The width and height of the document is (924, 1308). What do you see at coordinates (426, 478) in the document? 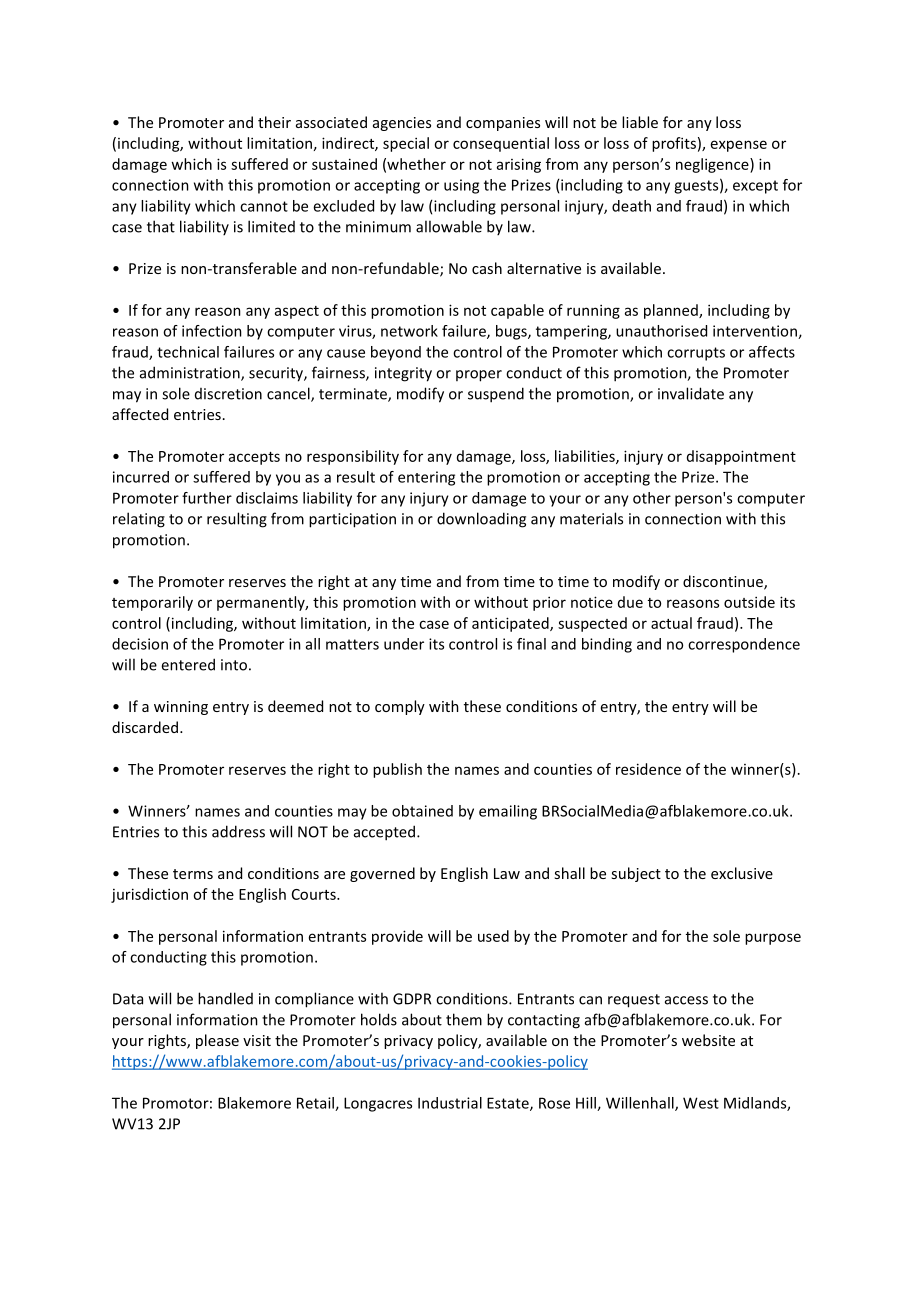
I see `entering` at bounding box center [426, 478].
